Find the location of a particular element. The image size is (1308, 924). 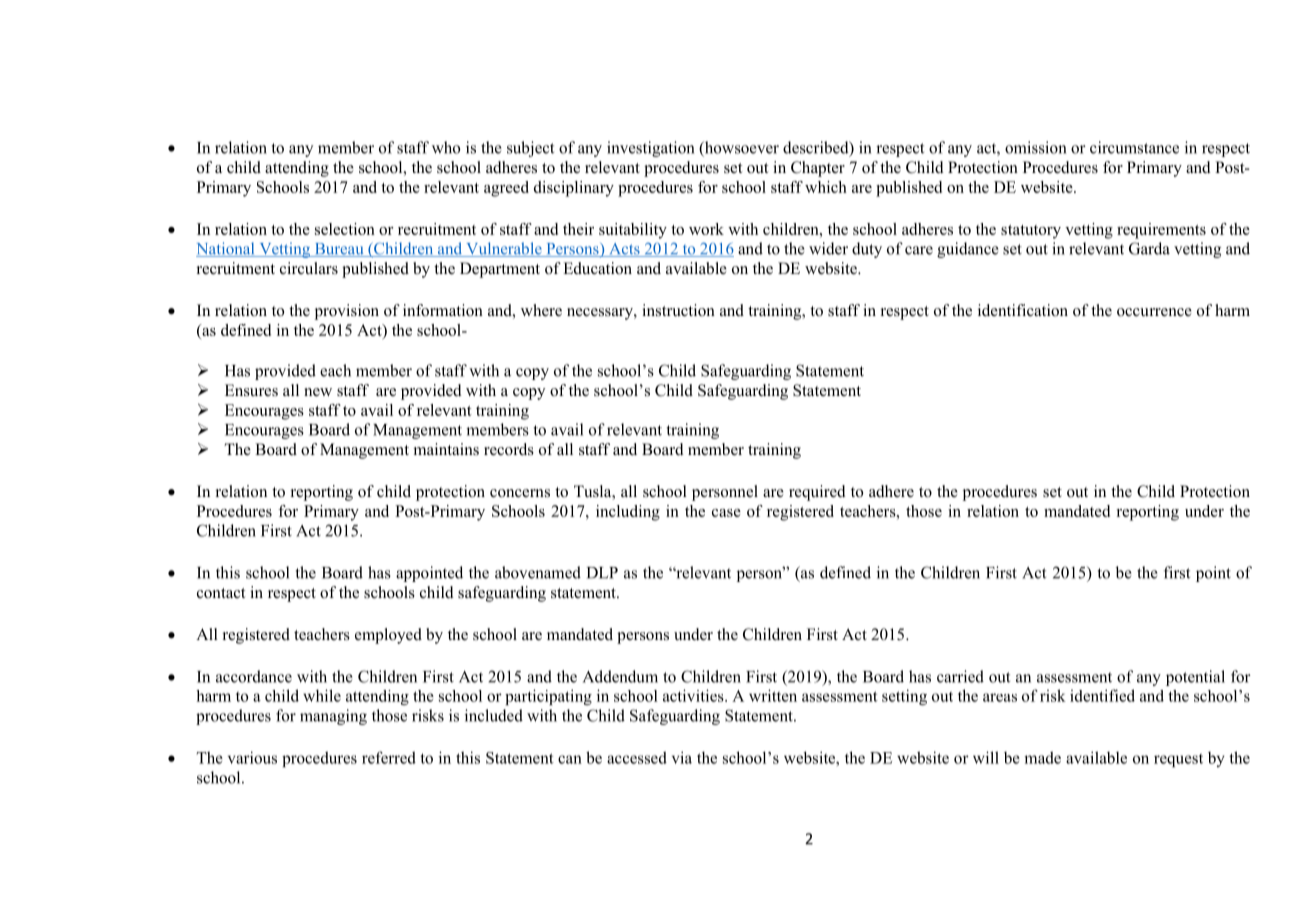

case is located at coordinates (726, 513).
